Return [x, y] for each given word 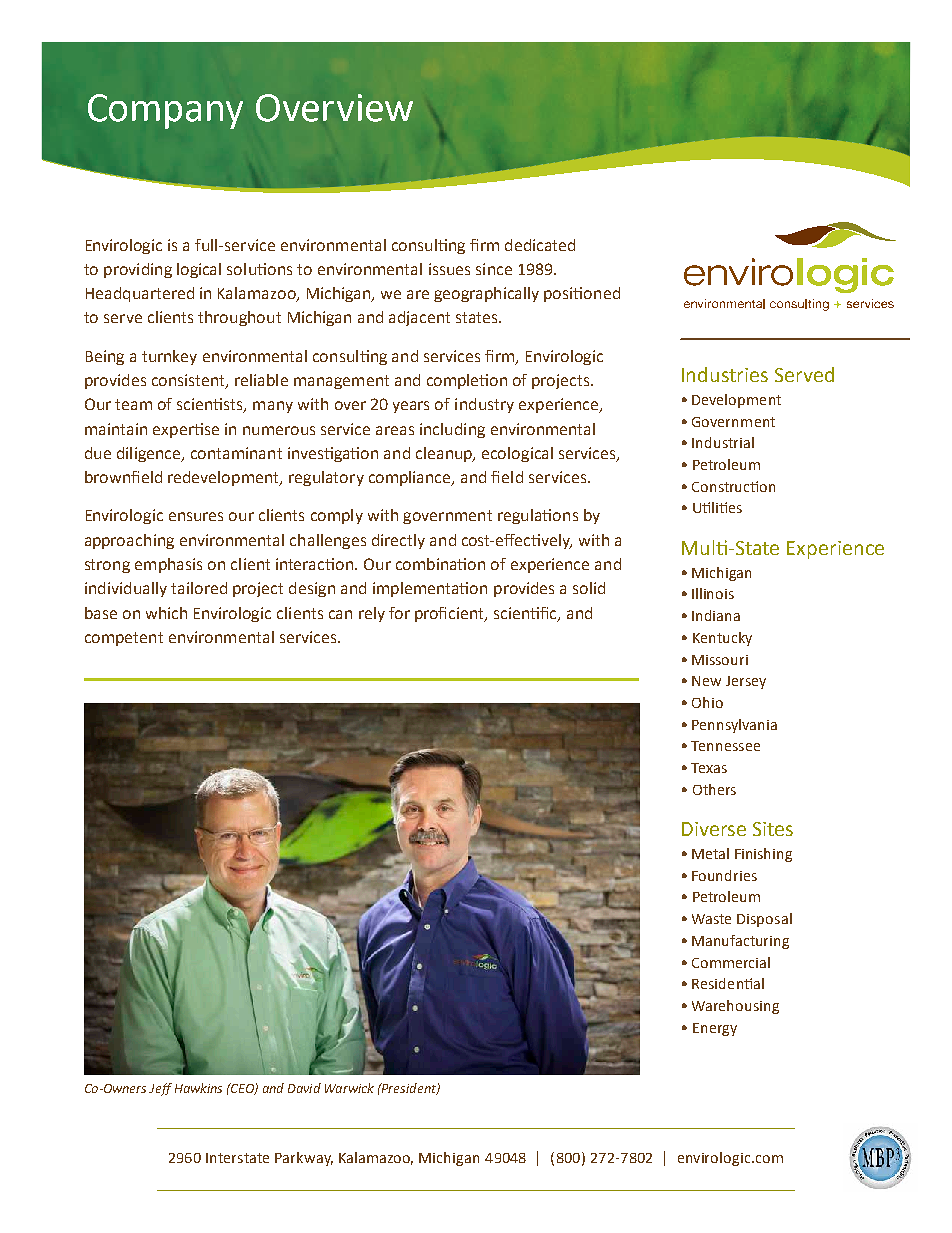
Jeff [160, 1089]
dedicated [540, 245]
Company [165, 111]
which [166, 613]
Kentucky [722, 639]
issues [449, 269]
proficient [451, 614]
